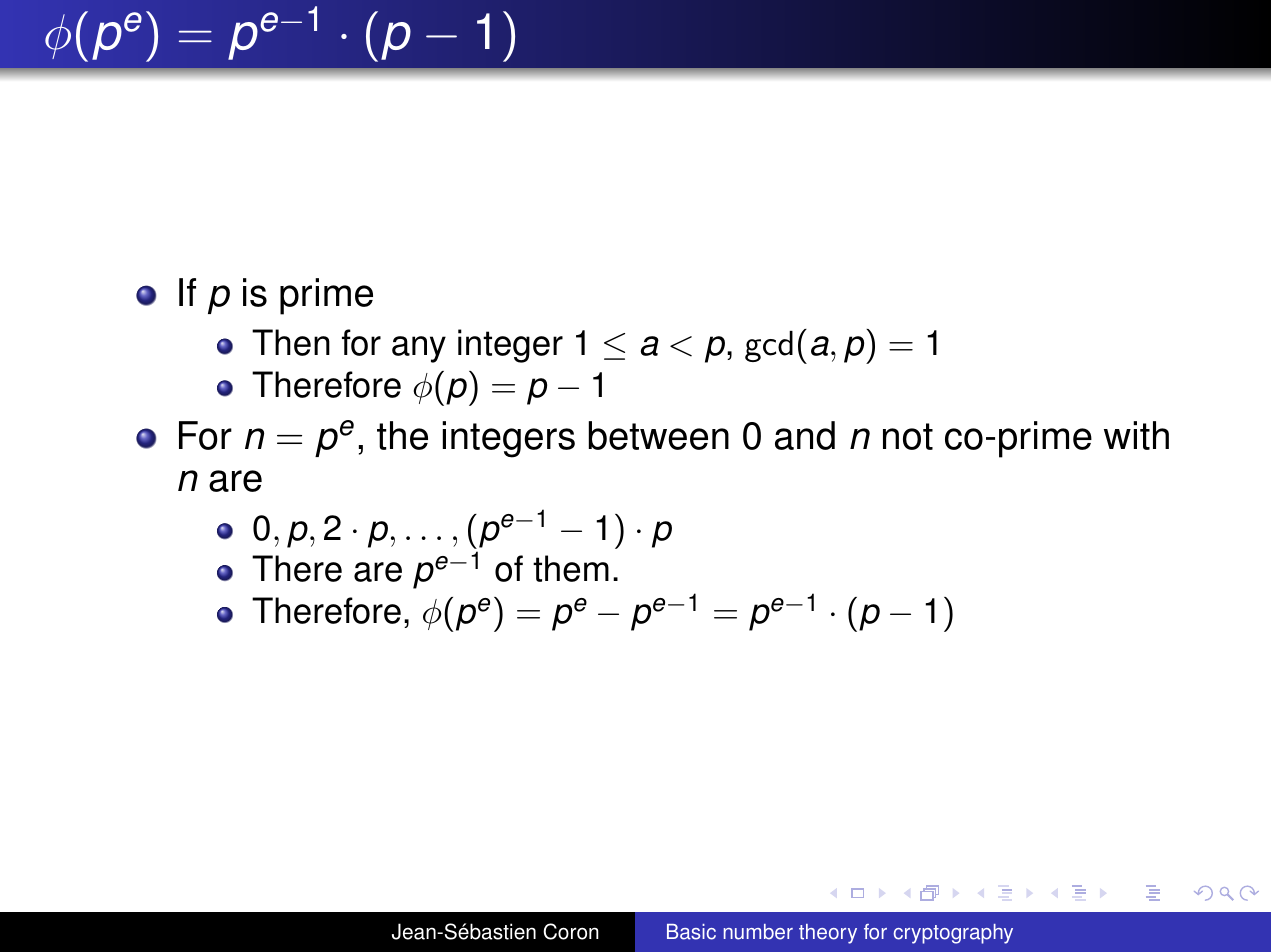 The width and height of the document is (1271, 952). I want to click on any, so click(419, 349).
